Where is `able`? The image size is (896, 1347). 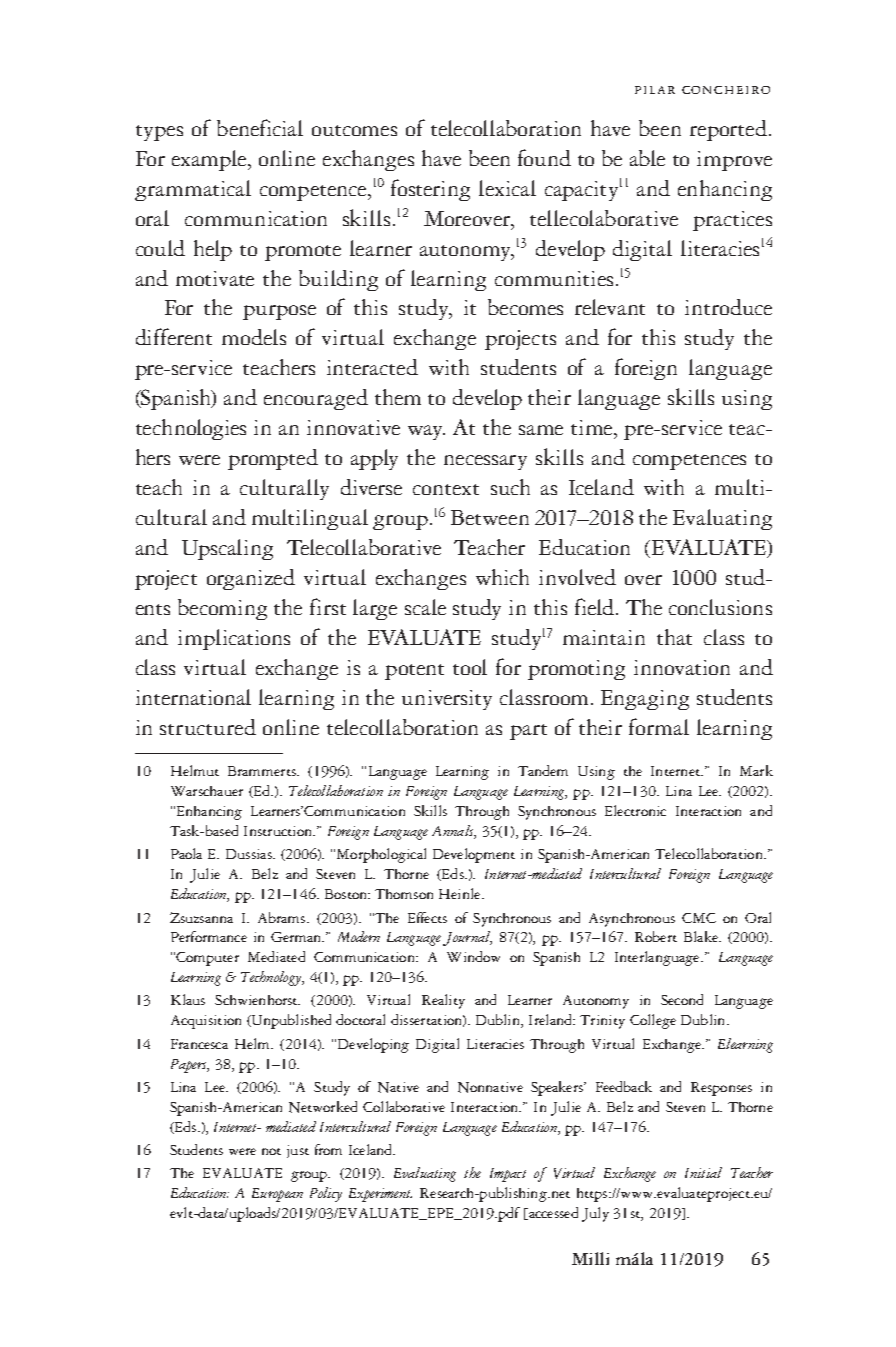
able is located at coordinates (647, 158).
